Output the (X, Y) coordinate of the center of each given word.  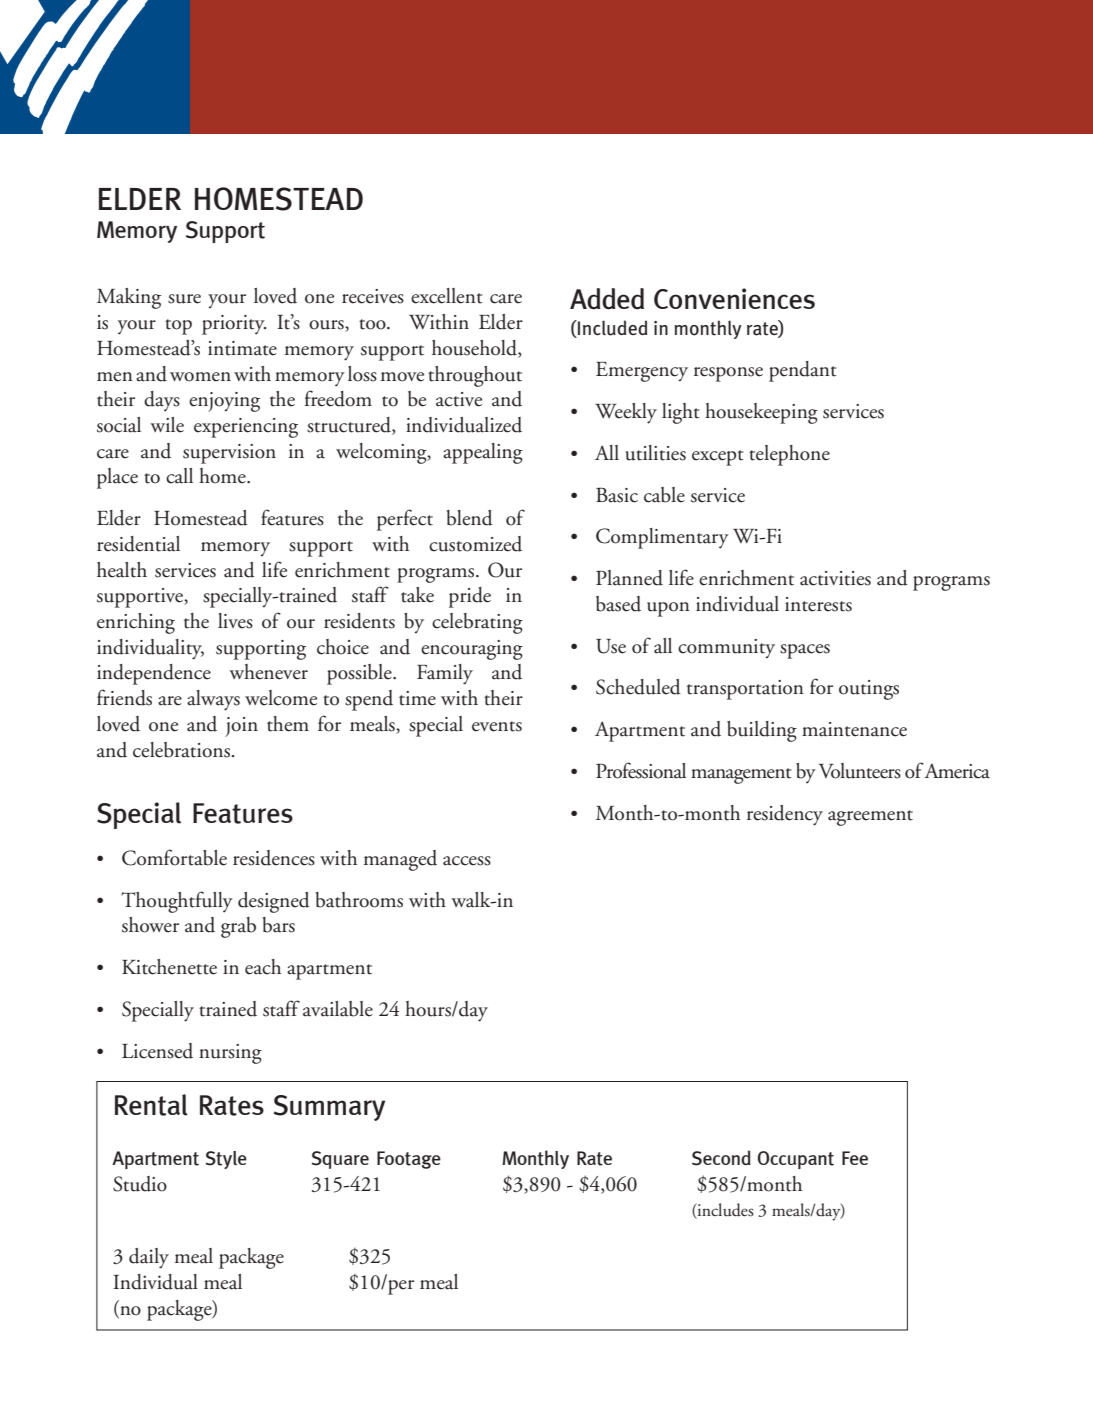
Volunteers (860, 771)
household (475, 349)
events (497, 726)
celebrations (181, 750)
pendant (803, 371)
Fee (855, 1158)
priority (234, 325)
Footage (409, 1160)
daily (149, 1258)
